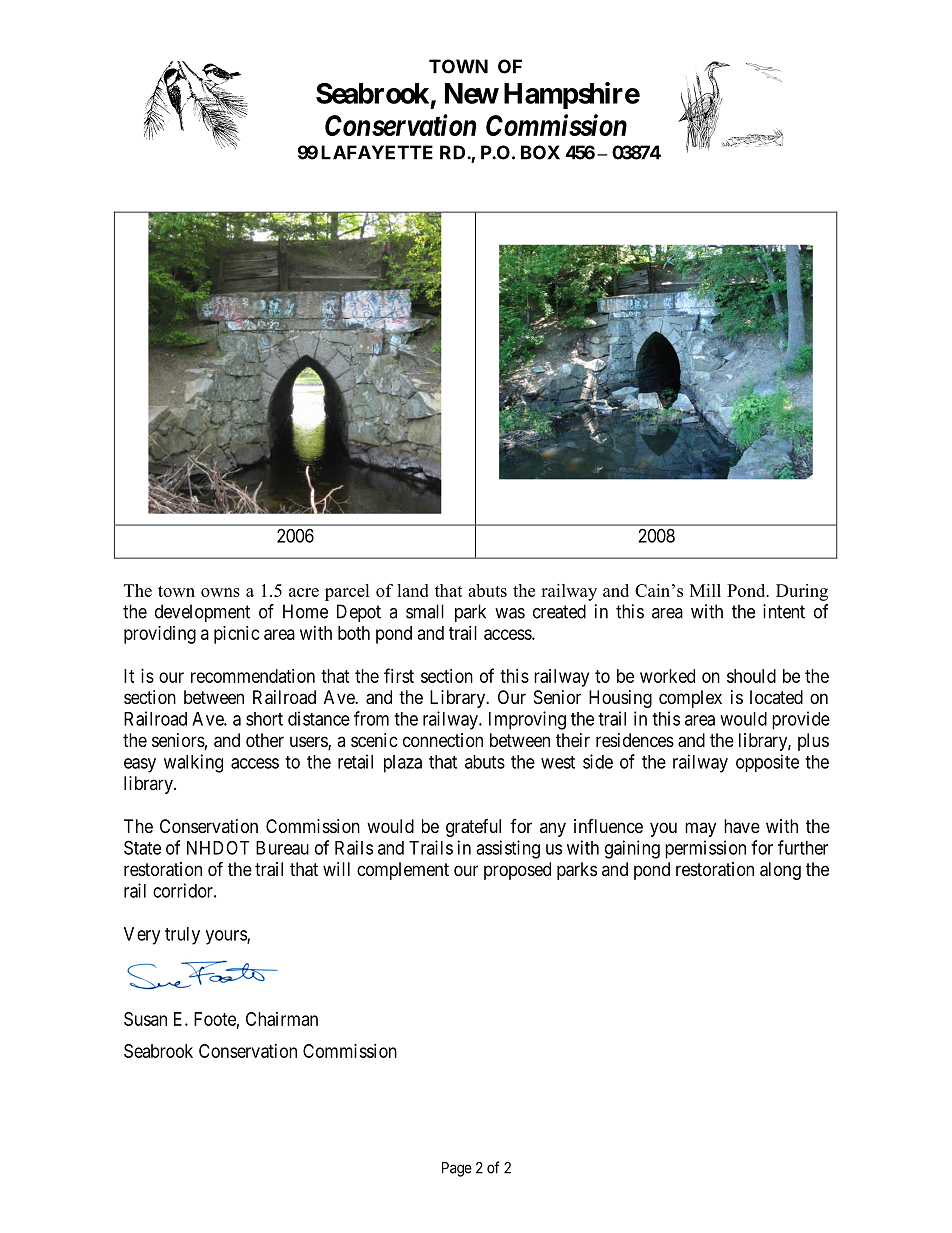  Describe the element at coordinates (705, 590) in the screenshot. I see `Mill` at that location.
